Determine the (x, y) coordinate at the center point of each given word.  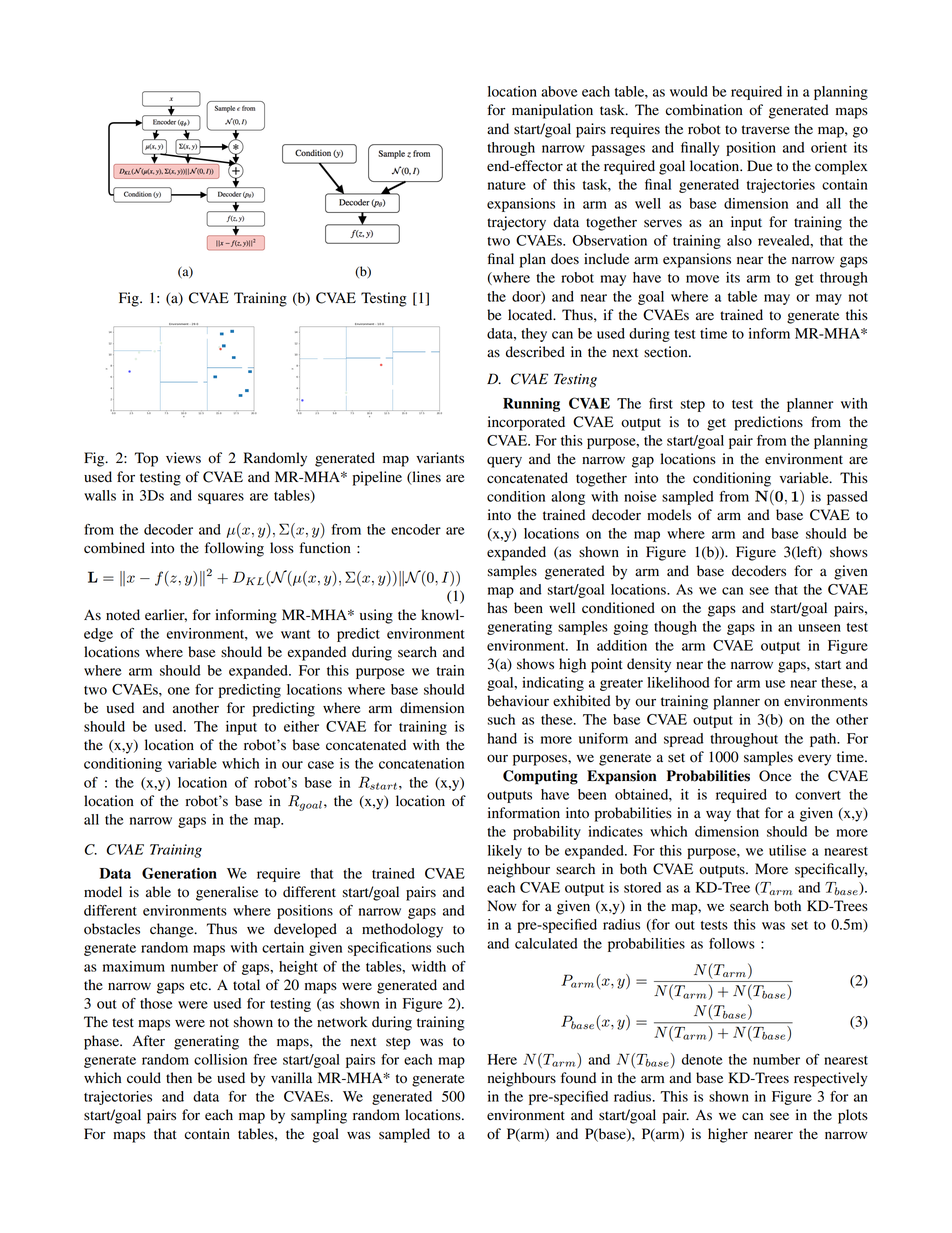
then (179, 1077)
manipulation (552, 111)
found (578, 1078)
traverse (766, 129)
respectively (831, 1079)
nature (507, 185)
